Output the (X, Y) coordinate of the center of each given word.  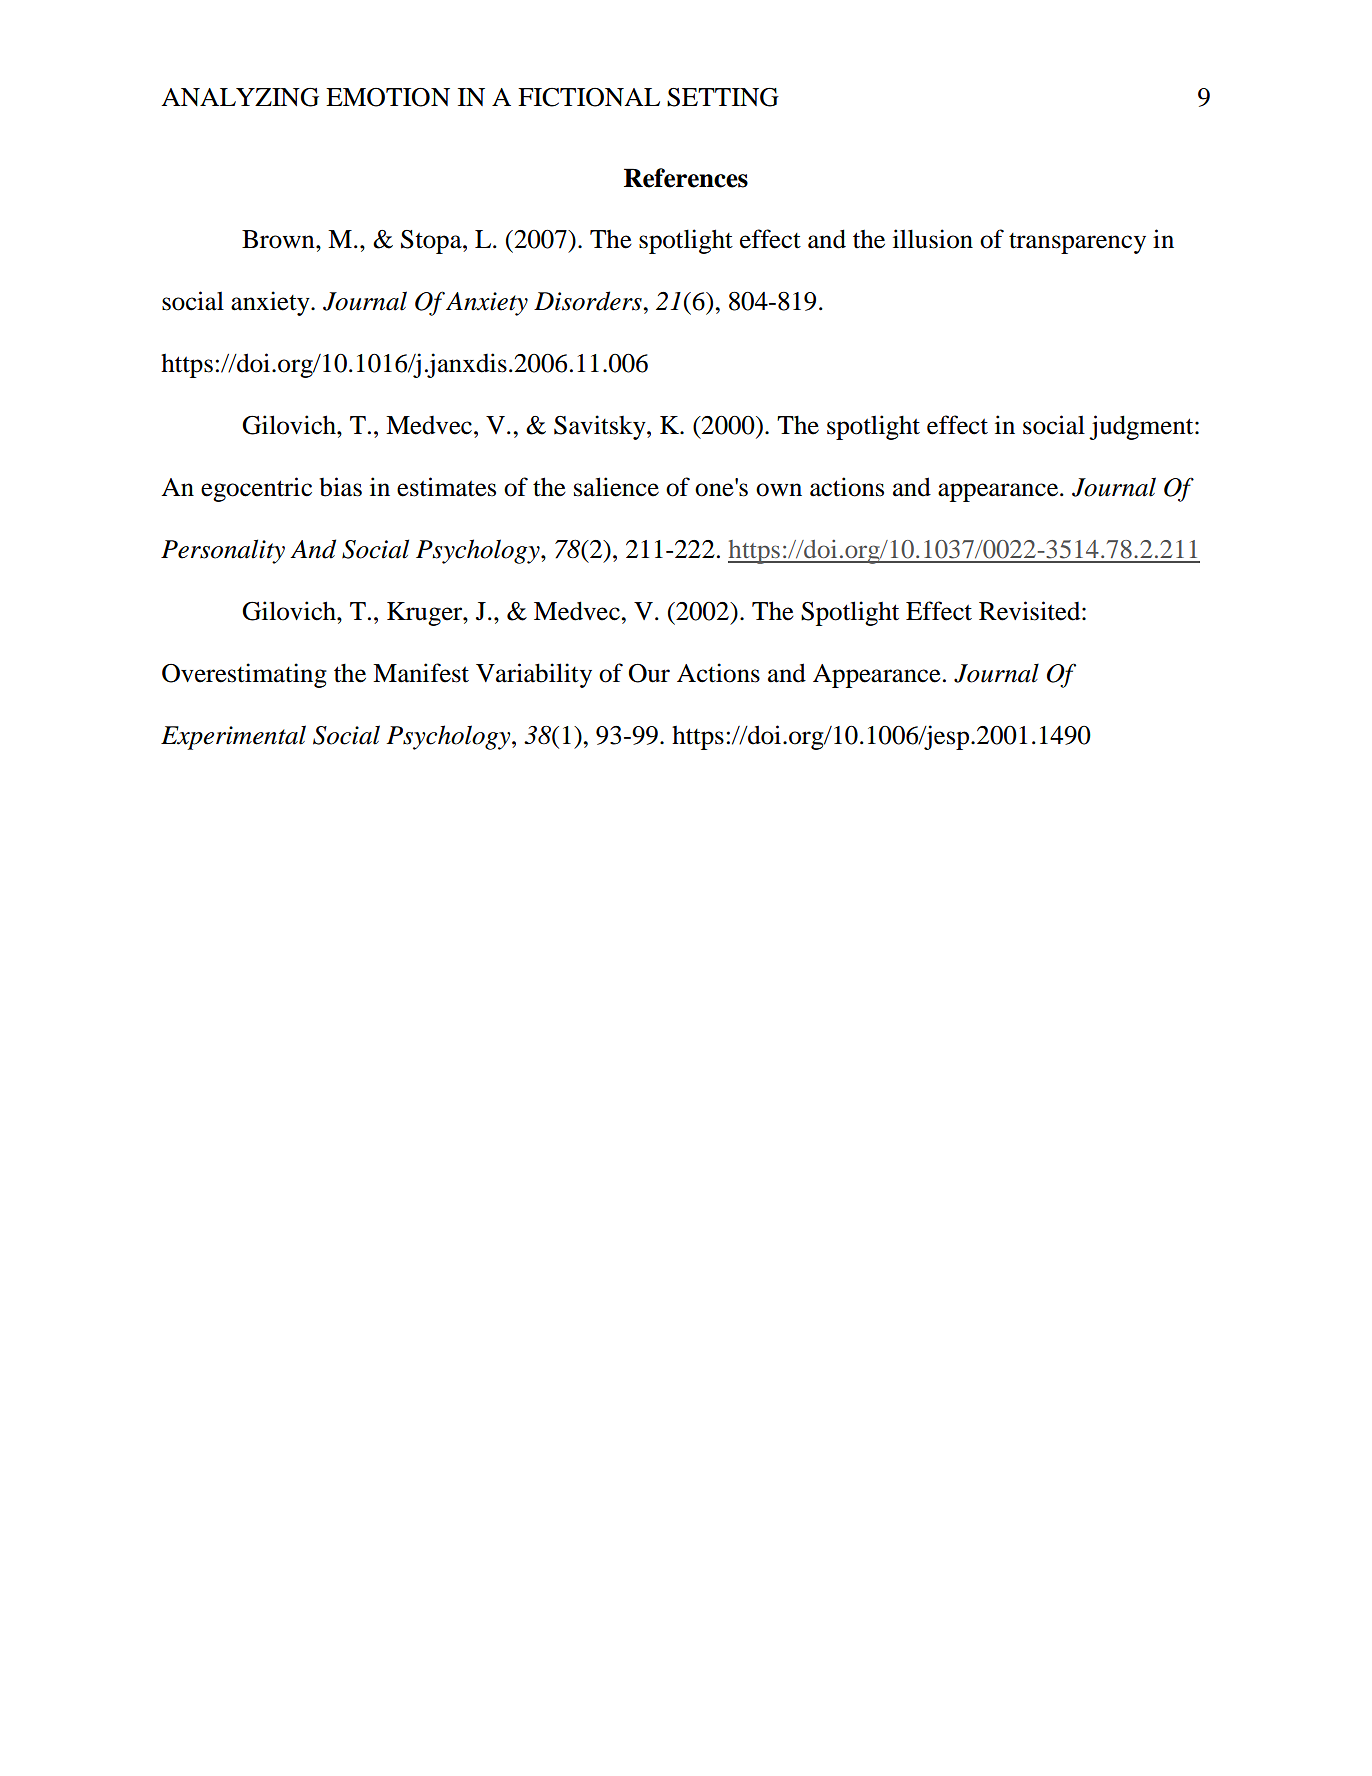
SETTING (723, 97)
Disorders (589, 301)
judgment (1142, 427)
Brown (279, 239)
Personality (223, 551)
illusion (933, 239)
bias (340, 487)
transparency (1077, 243)
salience (616, 487)
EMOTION (388, 97)
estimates (446, 487)
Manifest (421, 673)
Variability (534, 675)
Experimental (233, 737)
